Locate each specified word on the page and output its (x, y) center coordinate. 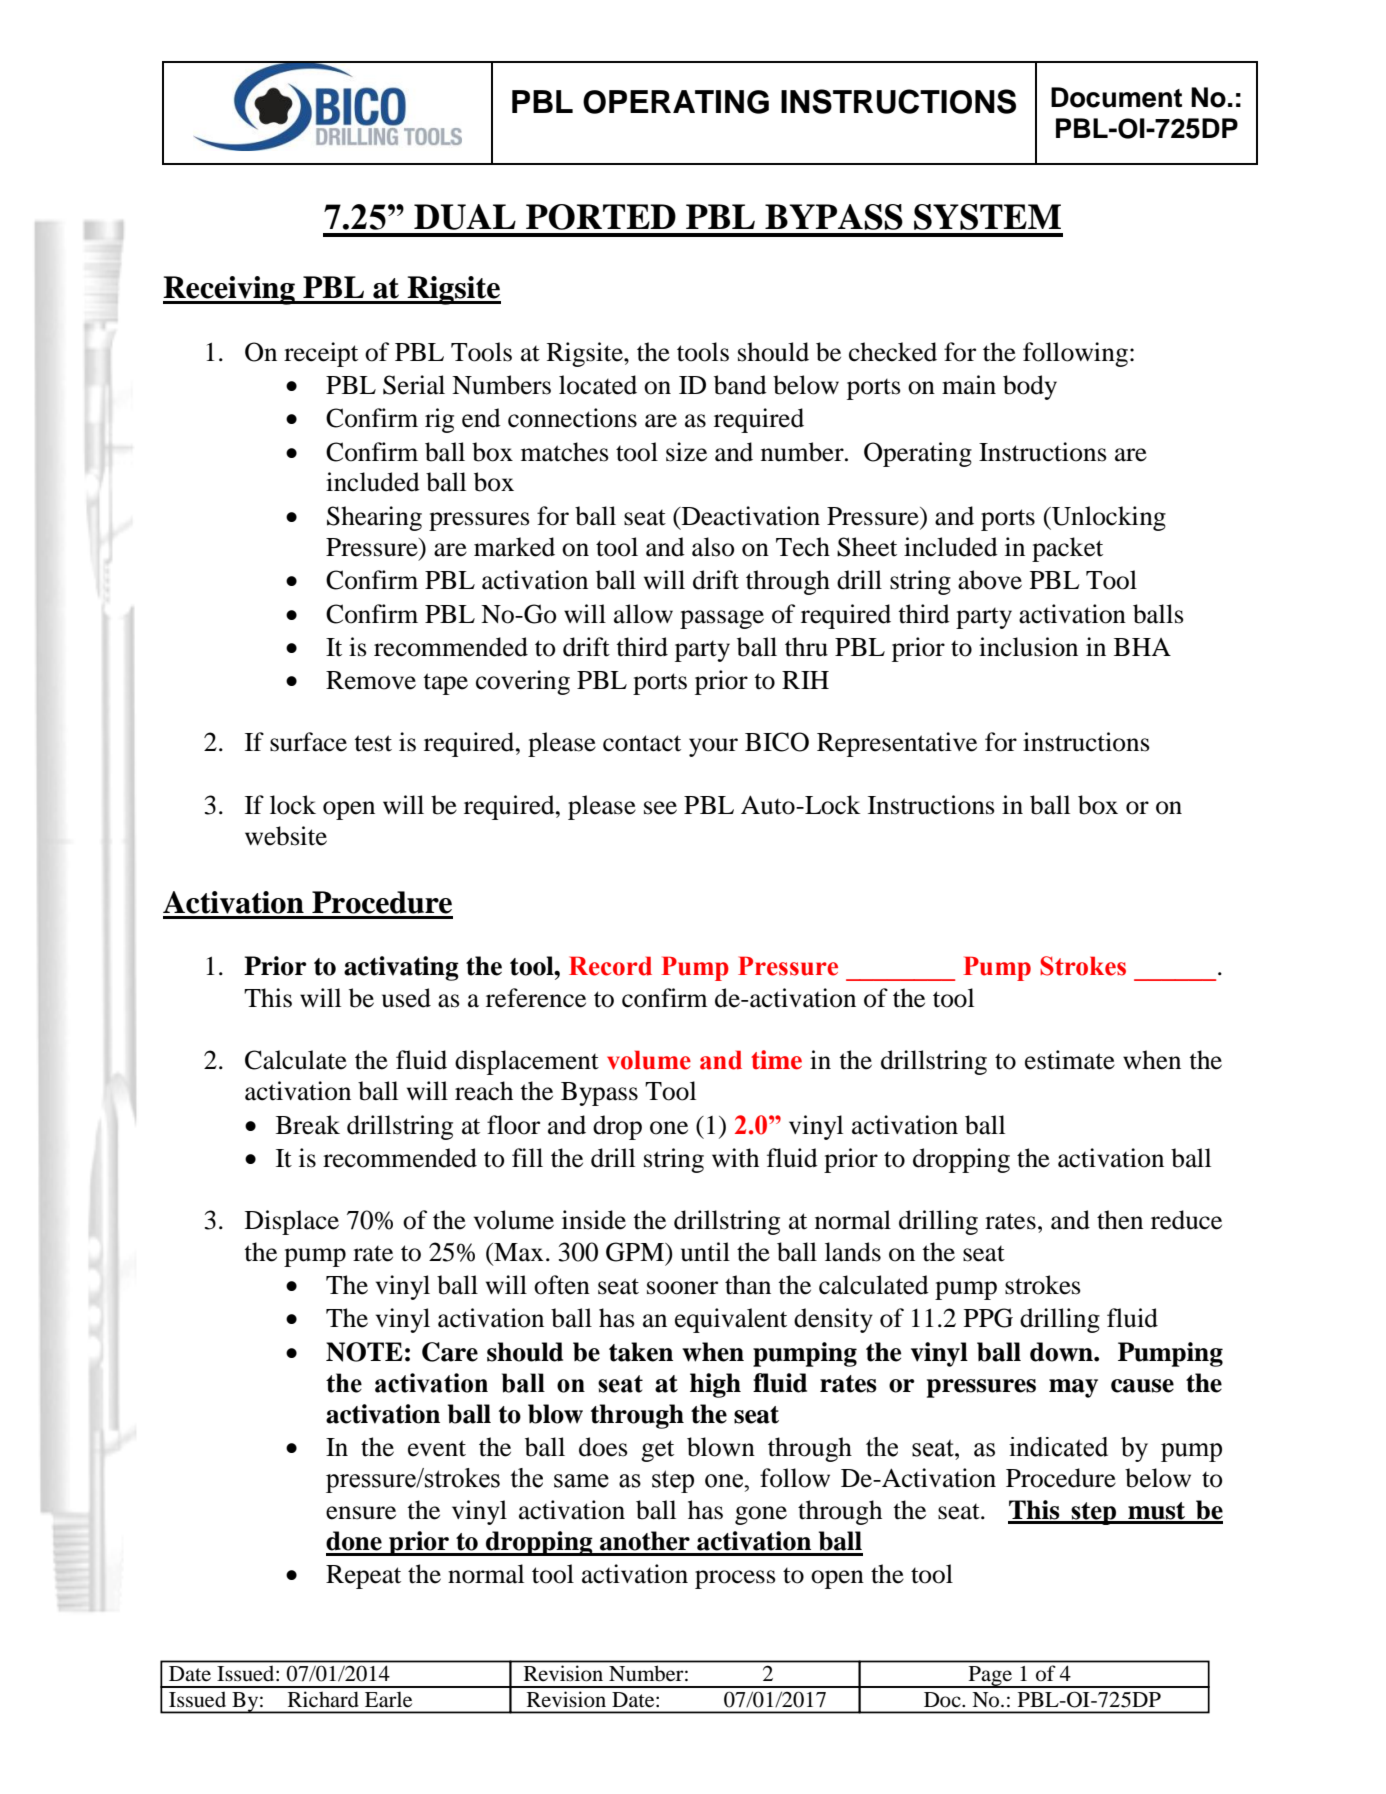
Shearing (374, 518)
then (1120, 1220)
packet (1067, 549)
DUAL (465, 217)
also (713, 547)
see (660, 808)
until (705, 1252)
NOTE (364, 1352)
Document (1116, 97)
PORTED (601, 217)
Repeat (363, 1577)
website (286, 836)
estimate (1070, 1060)
